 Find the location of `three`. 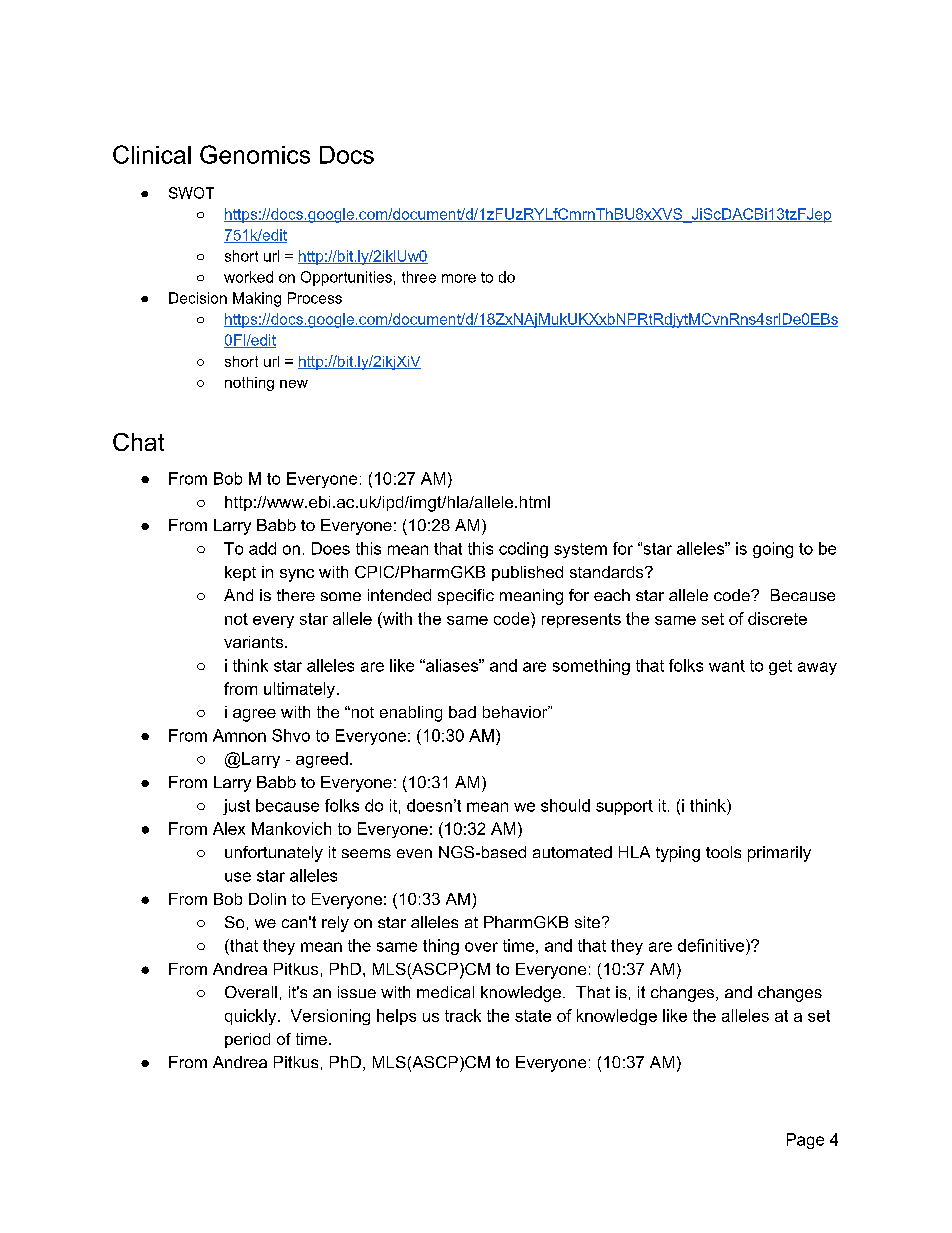

three is located at coordinates (419, 277).
